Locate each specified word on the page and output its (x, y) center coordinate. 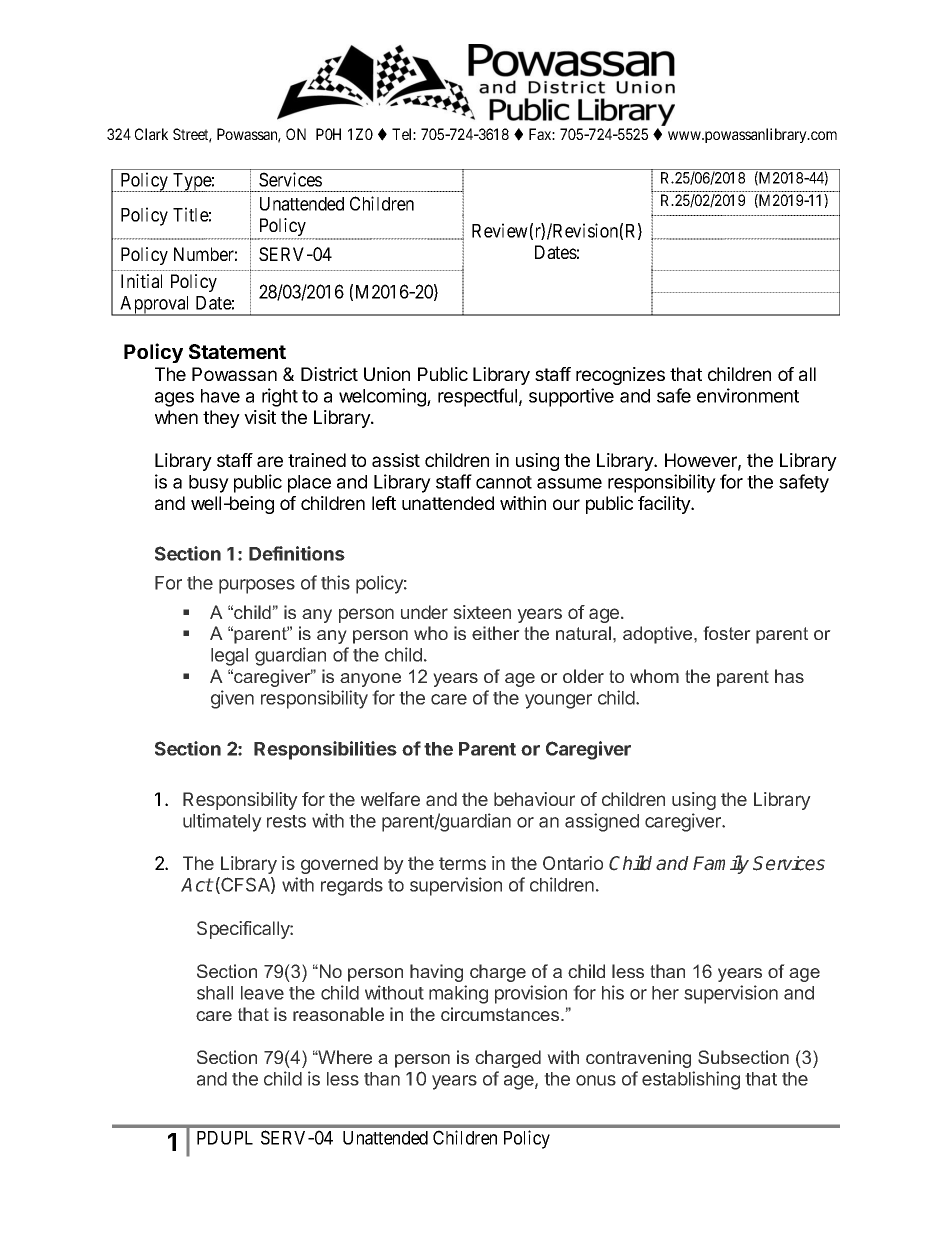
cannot (504, 482)
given (232, 699)
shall (215, 993)
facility (665, 505)
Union (387, 374)
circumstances (501, 1014)
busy (209, 484)
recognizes (620, 376)
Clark (151, 134)
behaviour (534, 799)
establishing (691, 1080)
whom (654, 676)
